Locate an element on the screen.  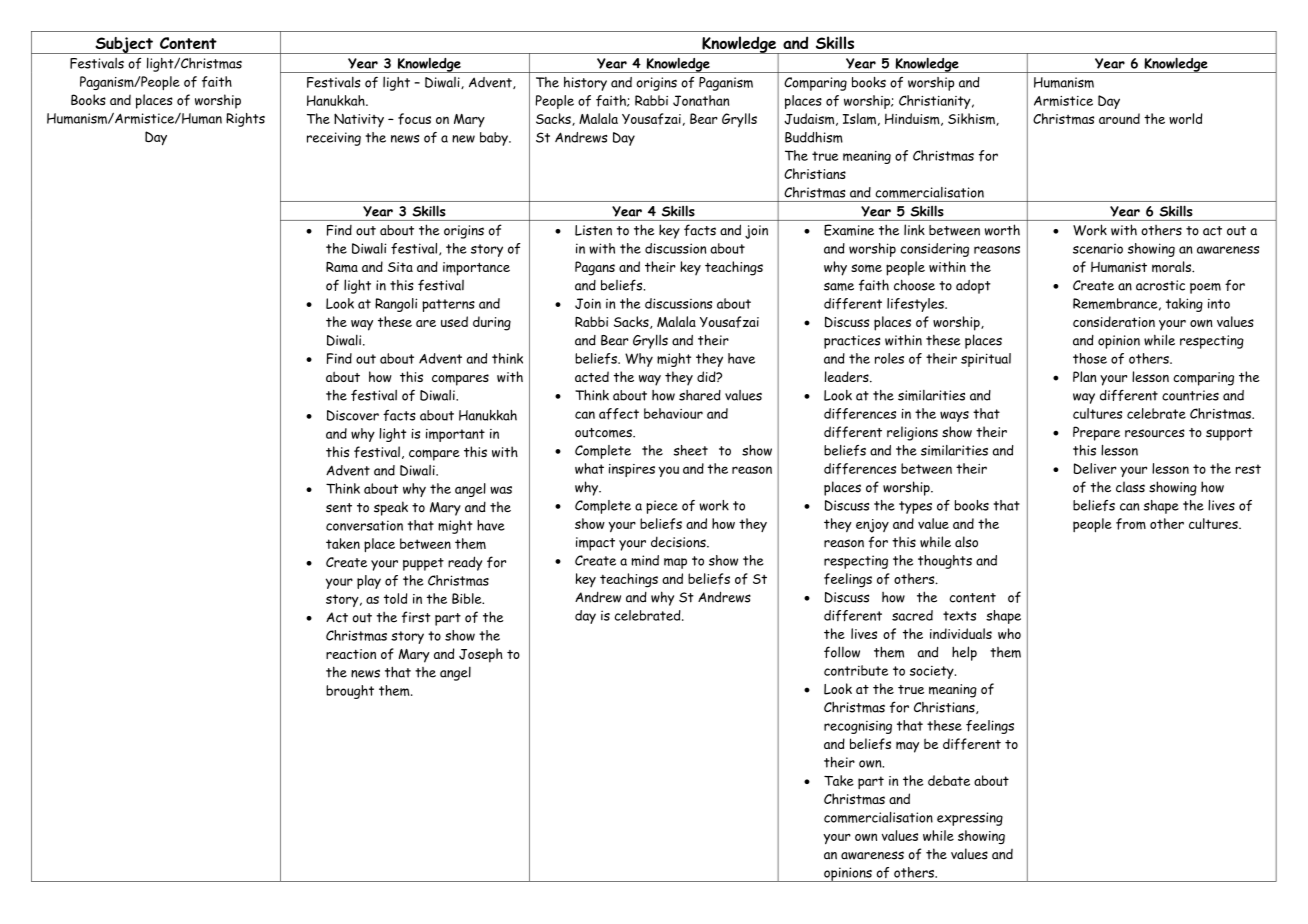
expressing is located at coordinates (970, 819).
